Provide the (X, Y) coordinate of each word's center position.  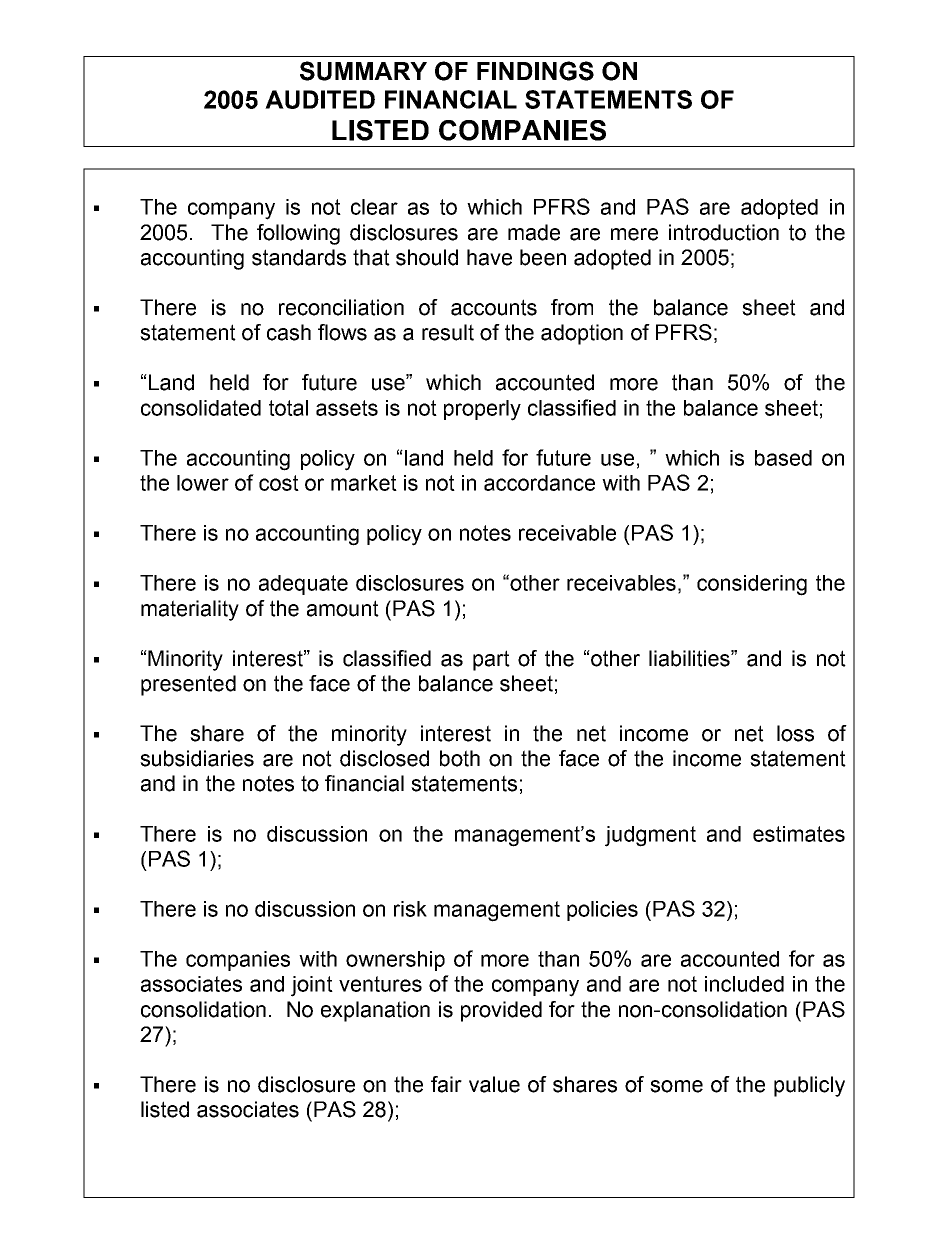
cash (289, 332)
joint (312, 986)
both (460, 758)
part (491, 660)
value (494, 1084)
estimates (799, 834)
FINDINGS (535, 71)
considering (752, 585)
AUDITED (320, 99)
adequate (303, 585)
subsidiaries (197, 758)
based (783, 458)
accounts (494, 307)
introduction (724, 232)
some (676, 1086)
